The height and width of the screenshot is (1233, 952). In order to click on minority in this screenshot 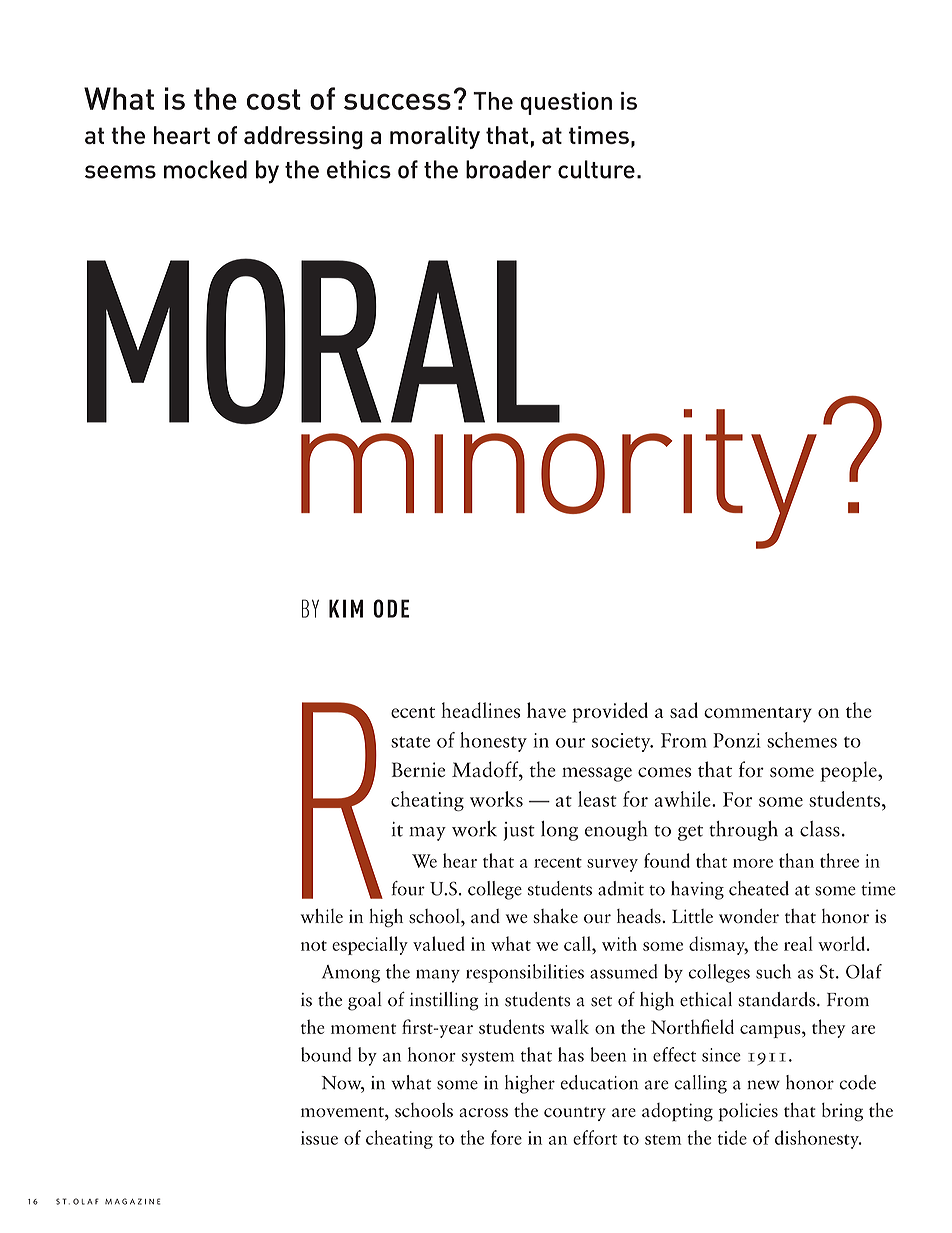, I will do `click(559, 471)`.
